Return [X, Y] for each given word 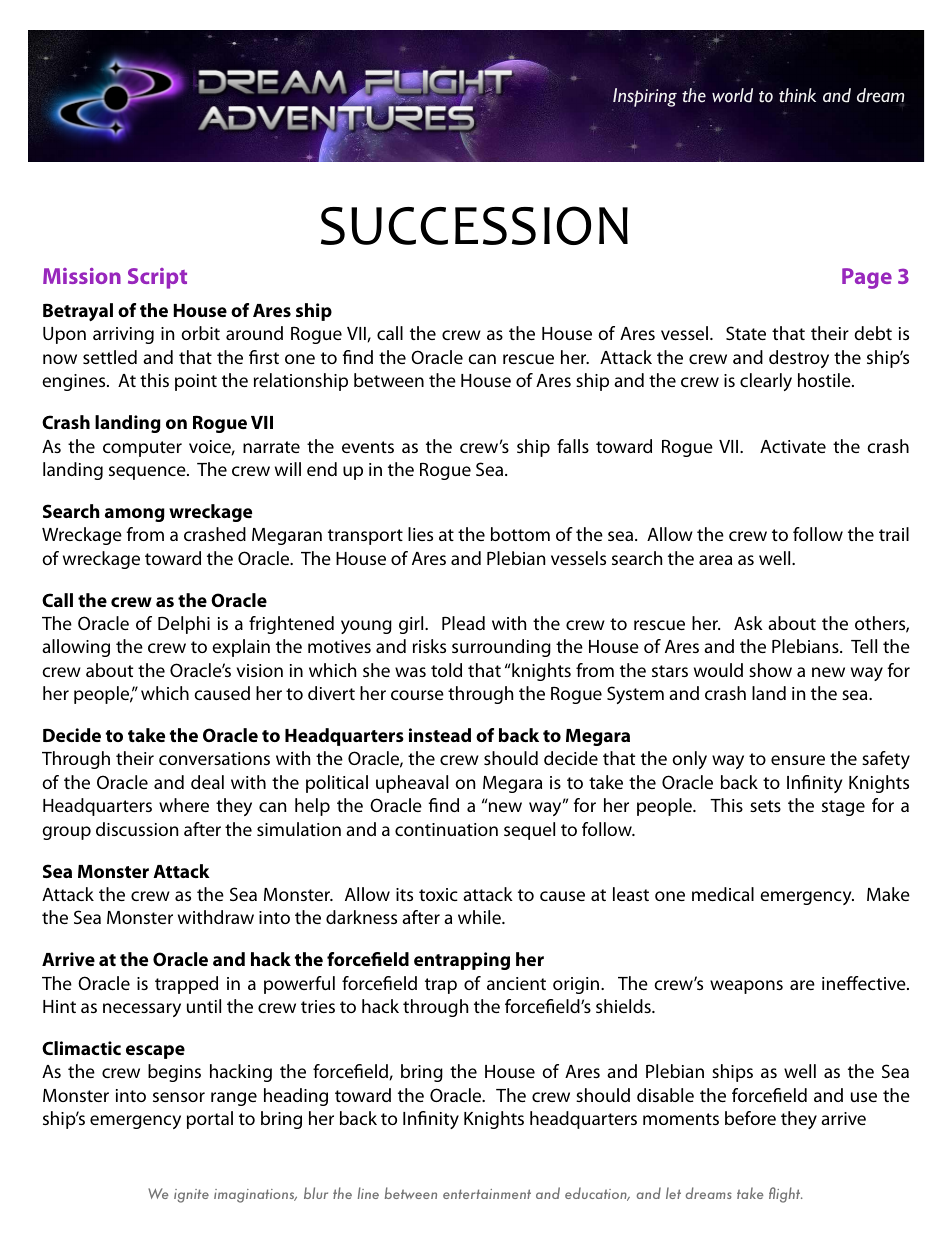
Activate [793, 446]
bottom [520, 534]
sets [765, 806]
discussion [137, 829]
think [797, 95]
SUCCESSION [474, 225]
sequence [148, 473]
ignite [191, 1196]
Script [157, 278]
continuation [446, 829]
